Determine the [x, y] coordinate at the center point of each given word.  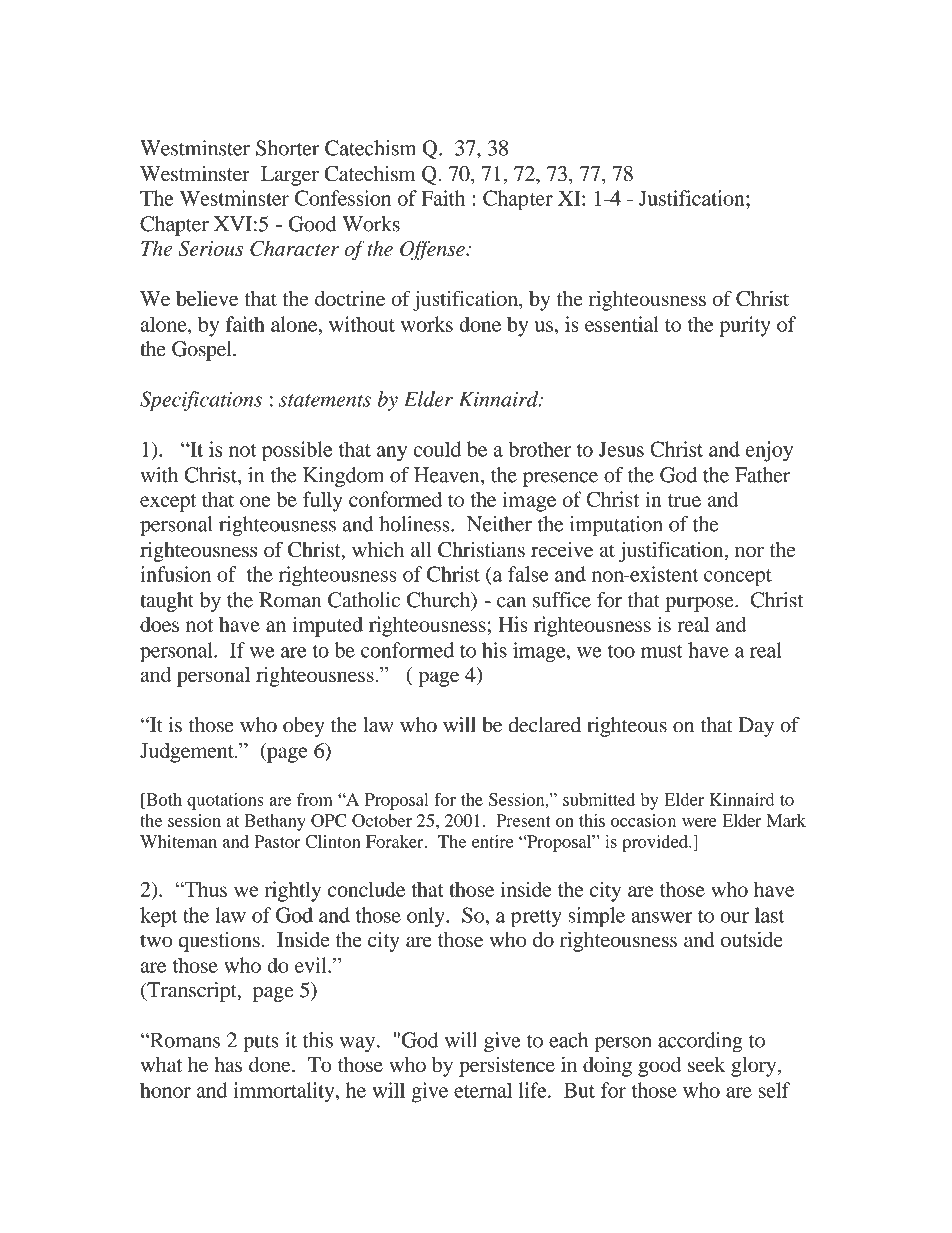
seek [707, 1064]
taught [167, 602]
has [228, 1064]
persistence [507, 1067]
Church [440, 601]
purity [745, 326]
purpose [700, 604]
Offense [433, 250]
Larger [290, 176]
